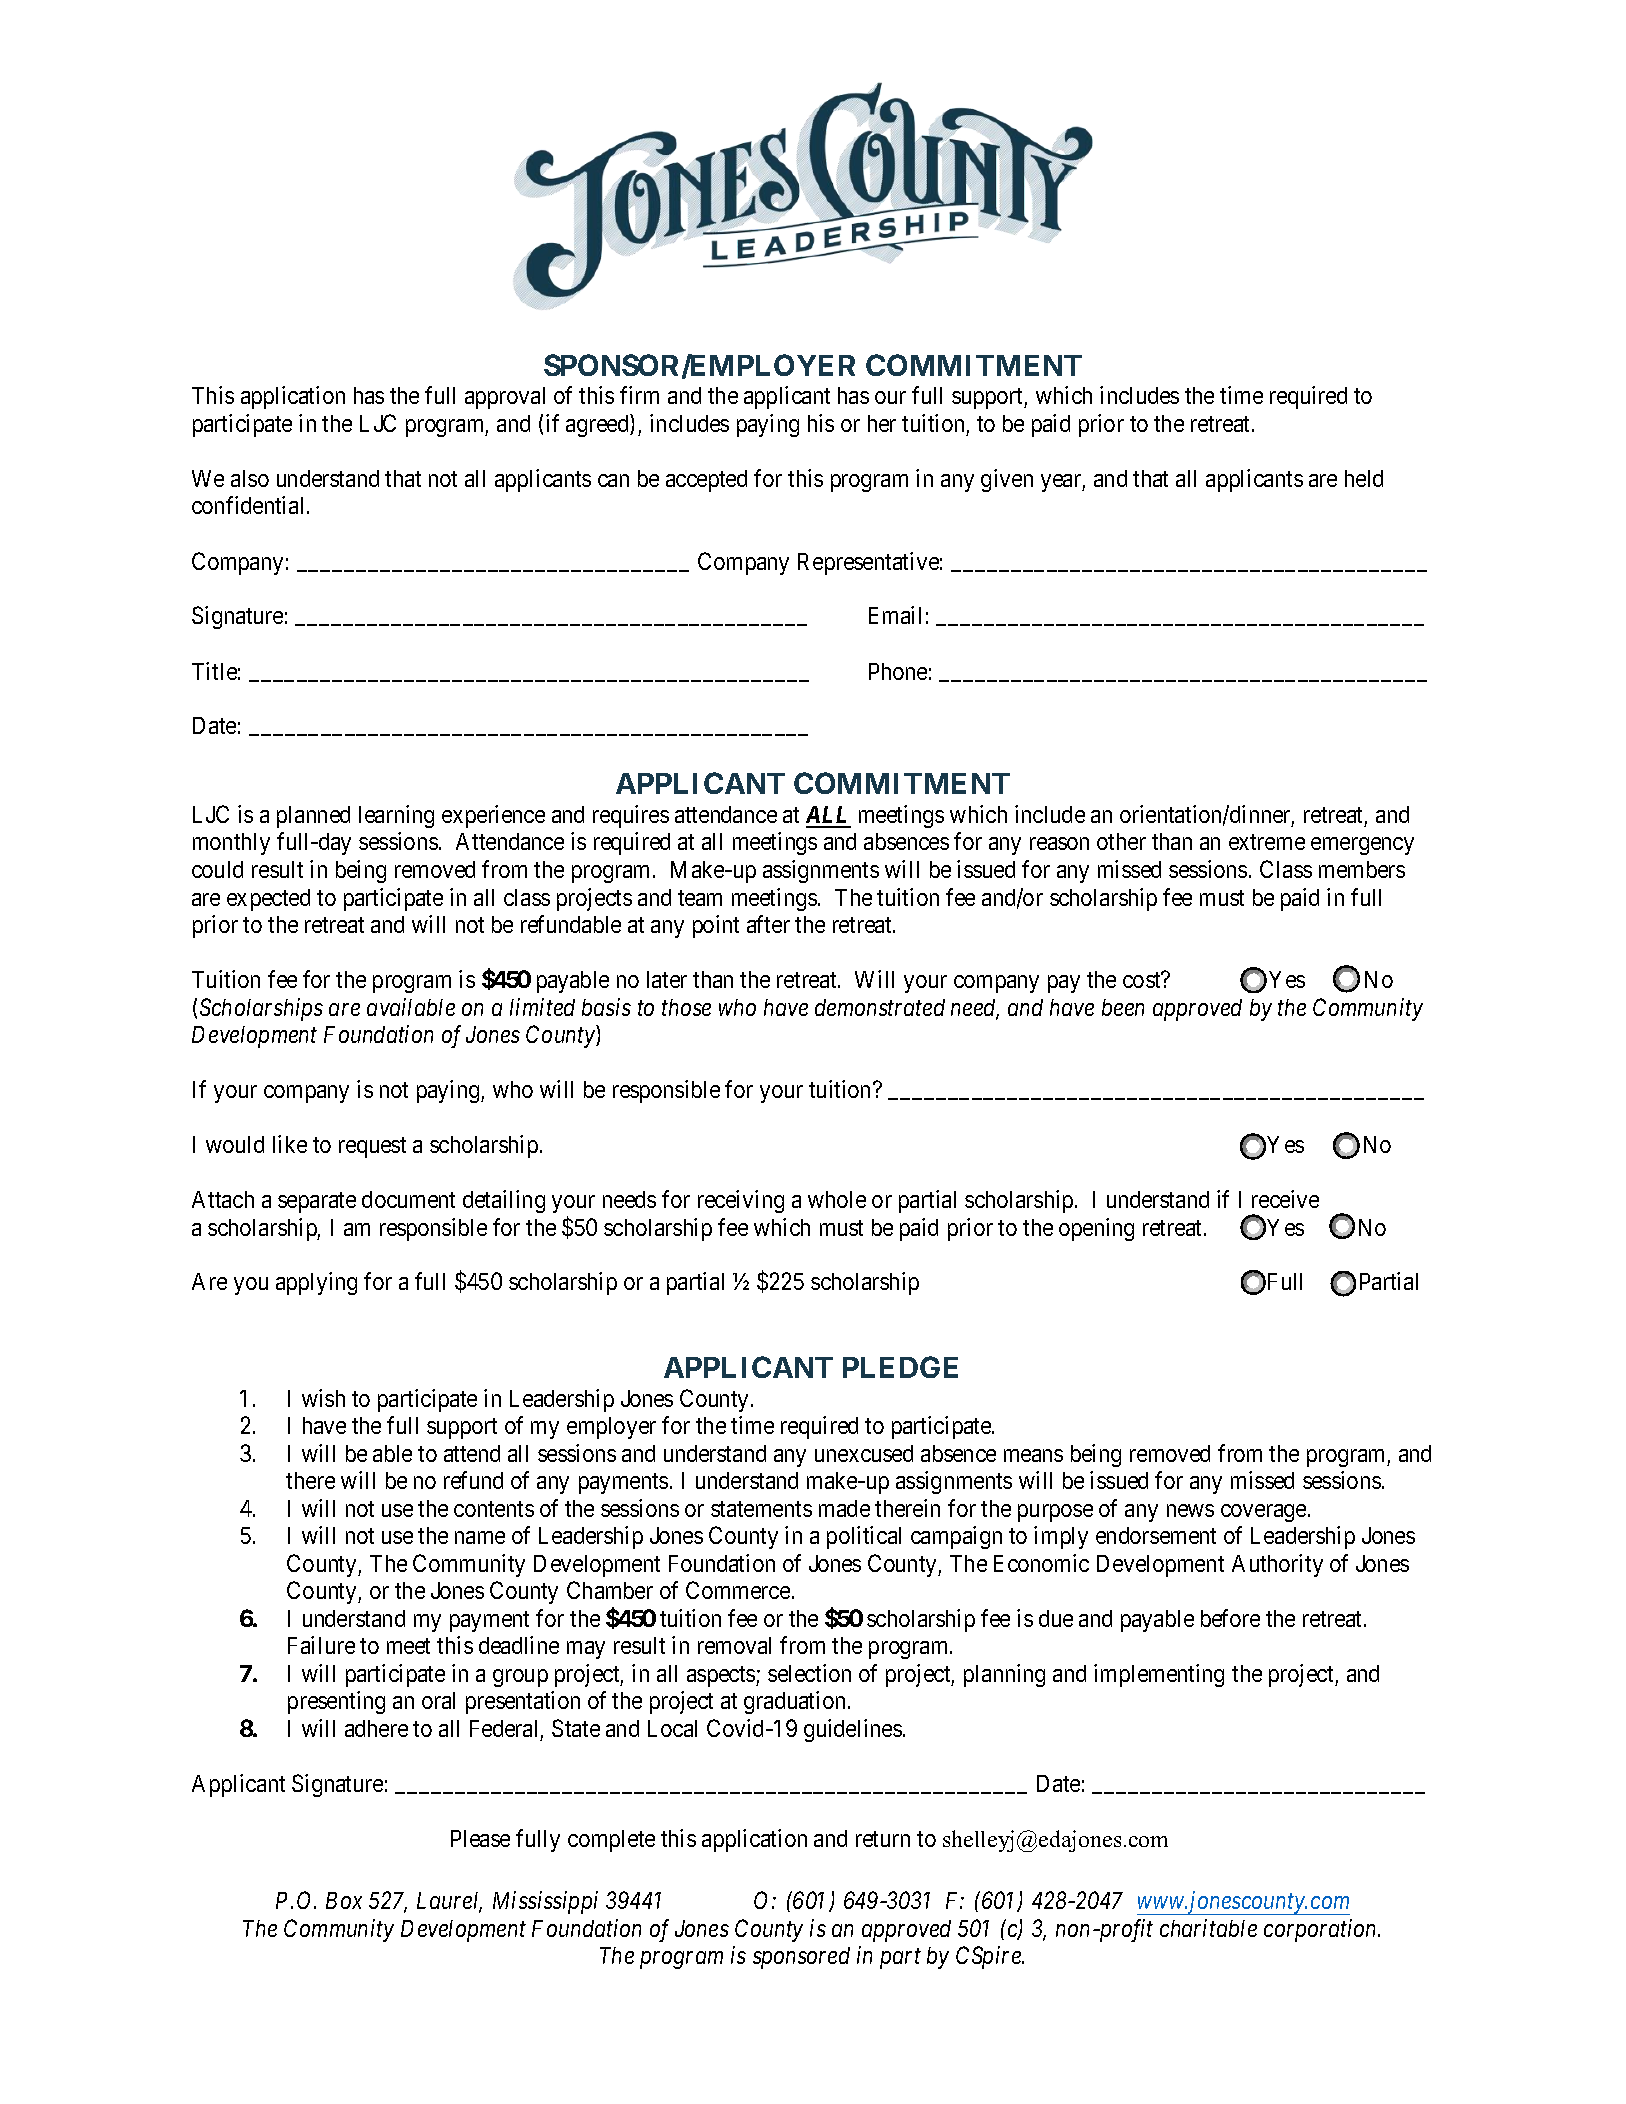 The height and width of the screenshot is (2104, 1626). I want to click on applying, so click(316, 1283).
